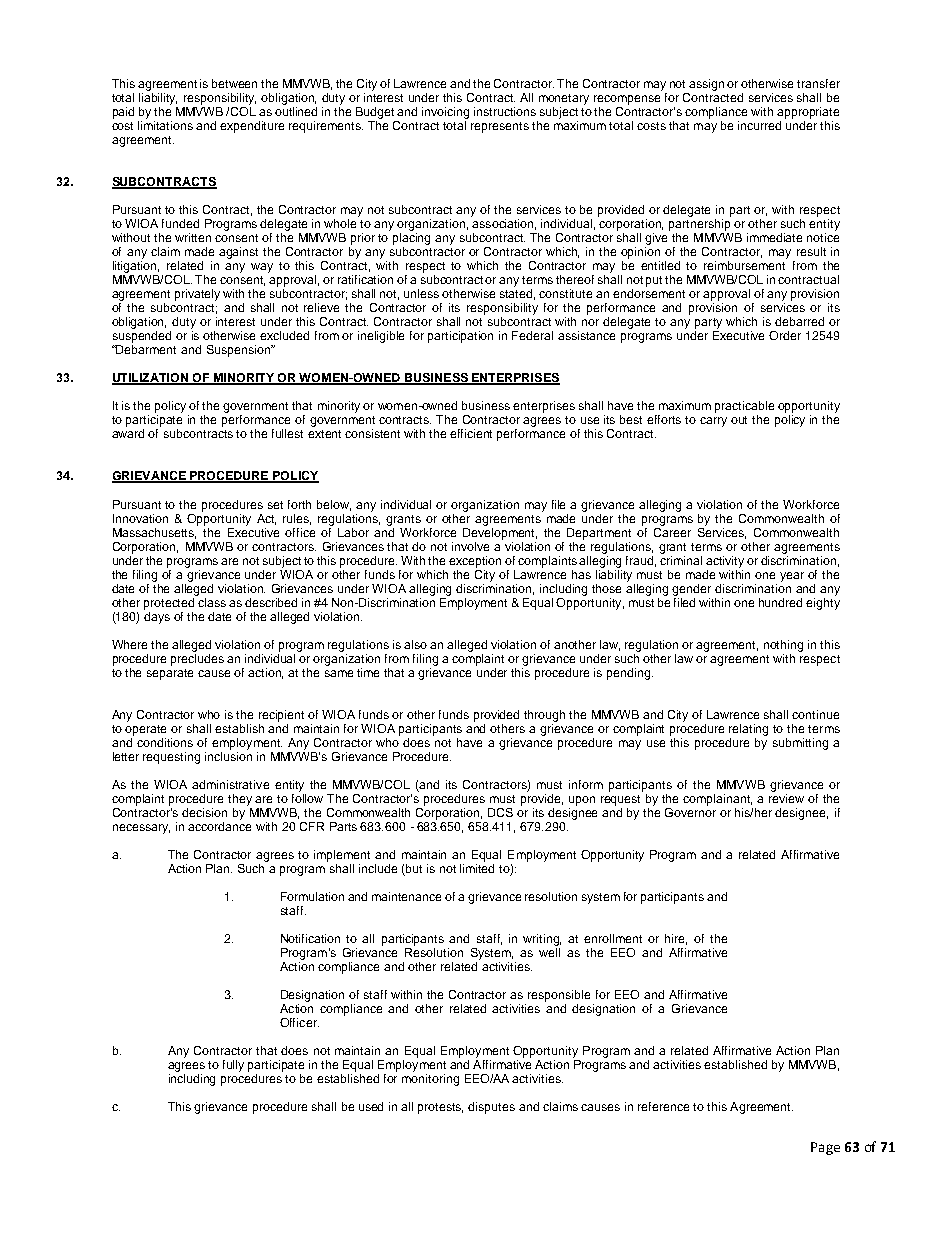 The height and width of the page is (1233, 952). Describe the element at coordinates (780, 602) in the page. I see `hundred` at that location.
